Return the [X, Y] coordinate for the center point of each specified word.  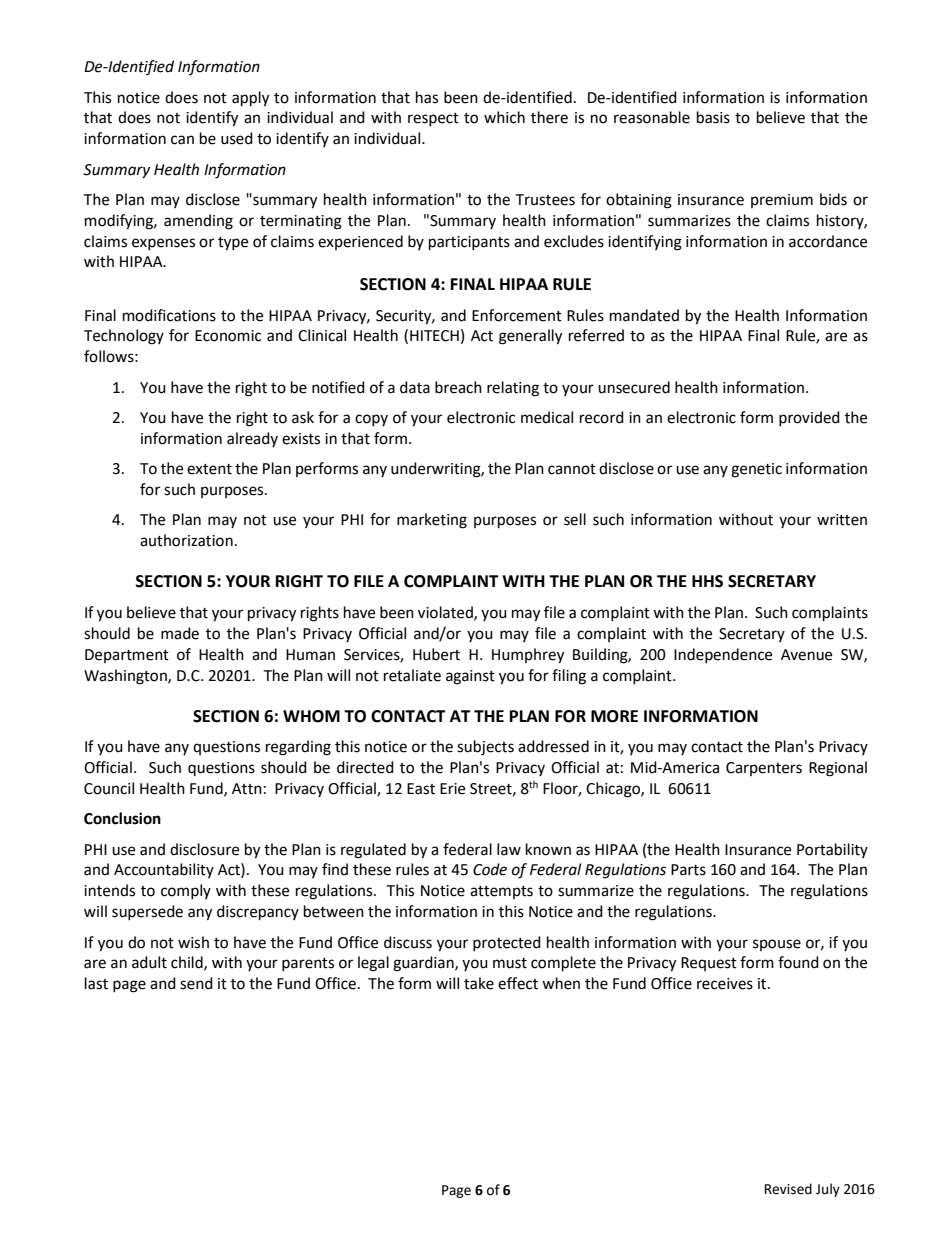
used [237, 138]
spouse [777, 945]
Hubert [436, 654]
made [180, 633]
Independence [723, 655]
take [479, 983]
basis [713, 117]
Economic [228, 336]
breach [458, 387]
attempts [501, 892]
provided [809, 418]
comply [186, 891]
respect [433, 119]
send [196, 983]
